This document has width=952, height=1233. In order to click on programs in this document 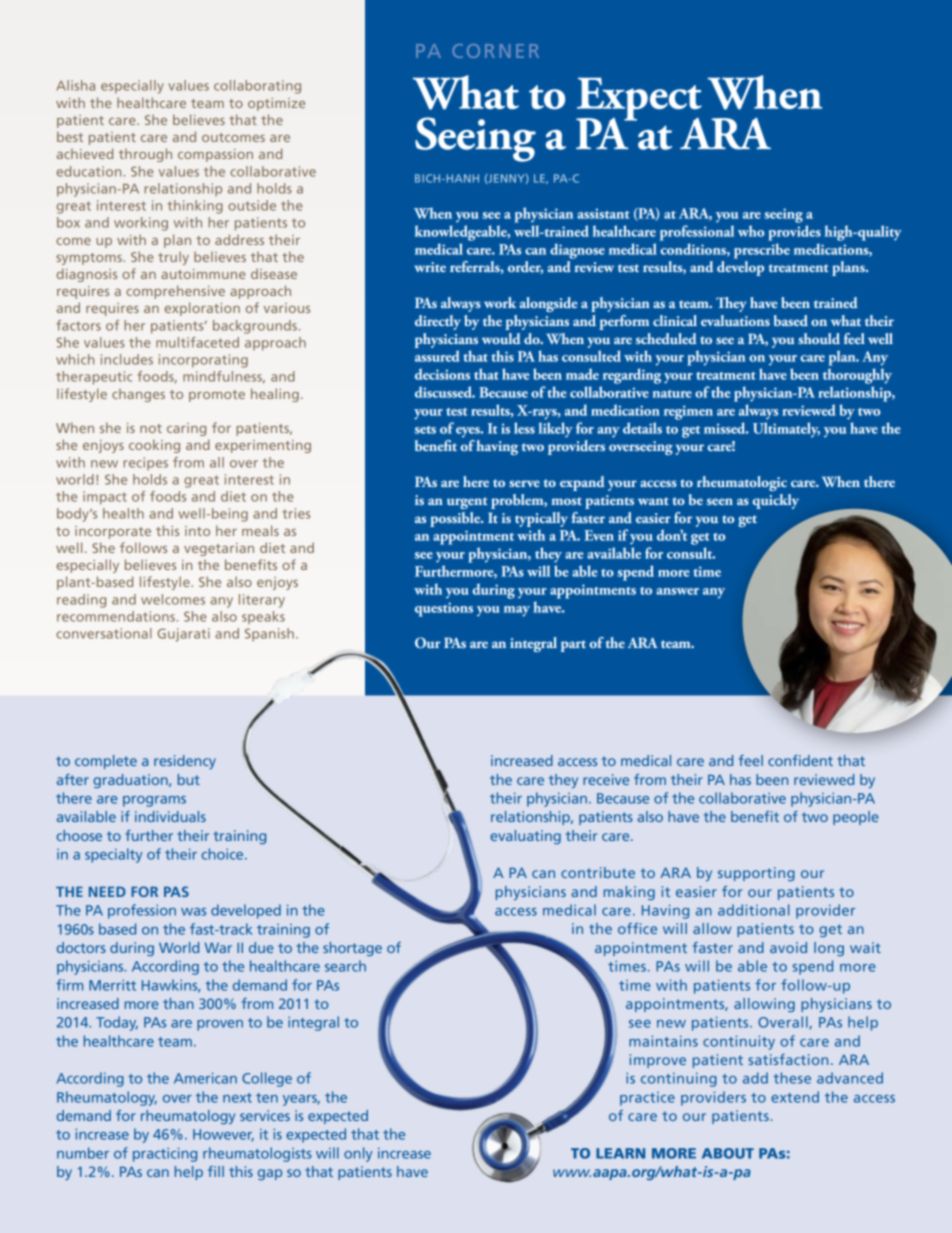, I will do `click(154, 801)`.
